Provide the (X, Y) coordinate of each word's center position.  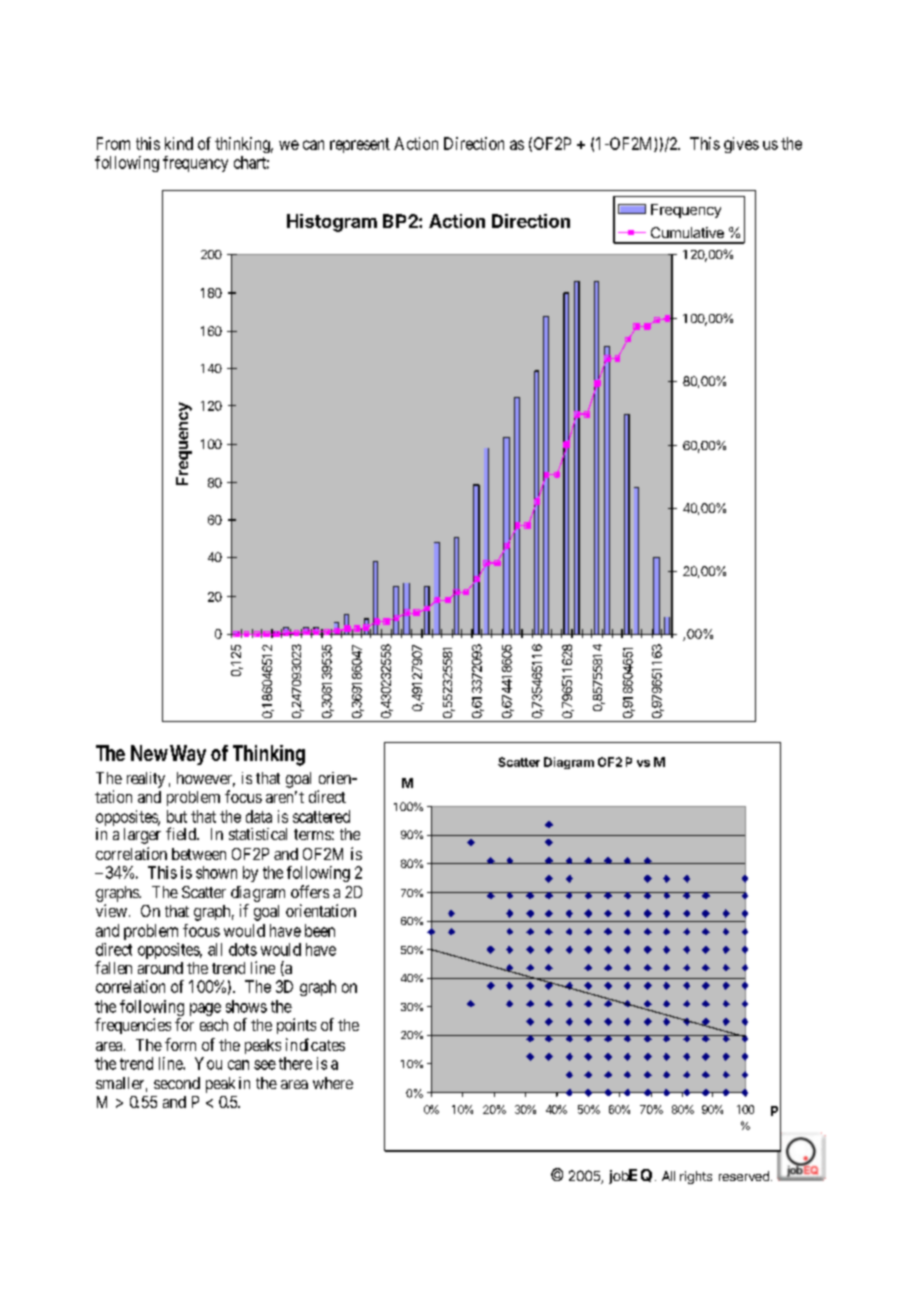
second (177, 1083)
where (333, 1083)
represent (360, 145)
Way (188, 755)
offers (310, 891)
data (259, 816)
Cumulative (687, 232)
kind (179, 143)
